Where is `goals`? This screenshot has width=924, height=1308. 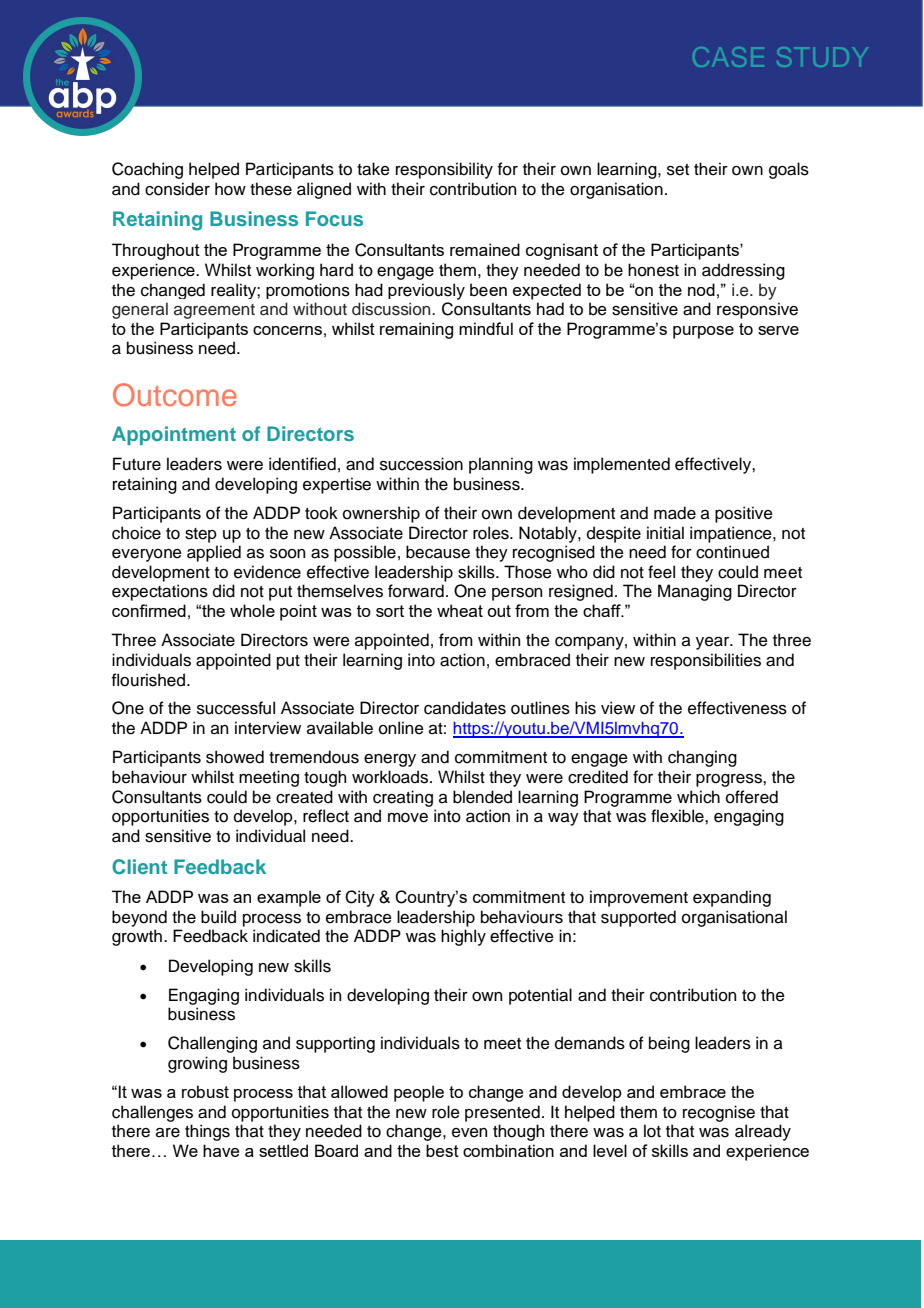
goals is located at coordinates (789, 170).
